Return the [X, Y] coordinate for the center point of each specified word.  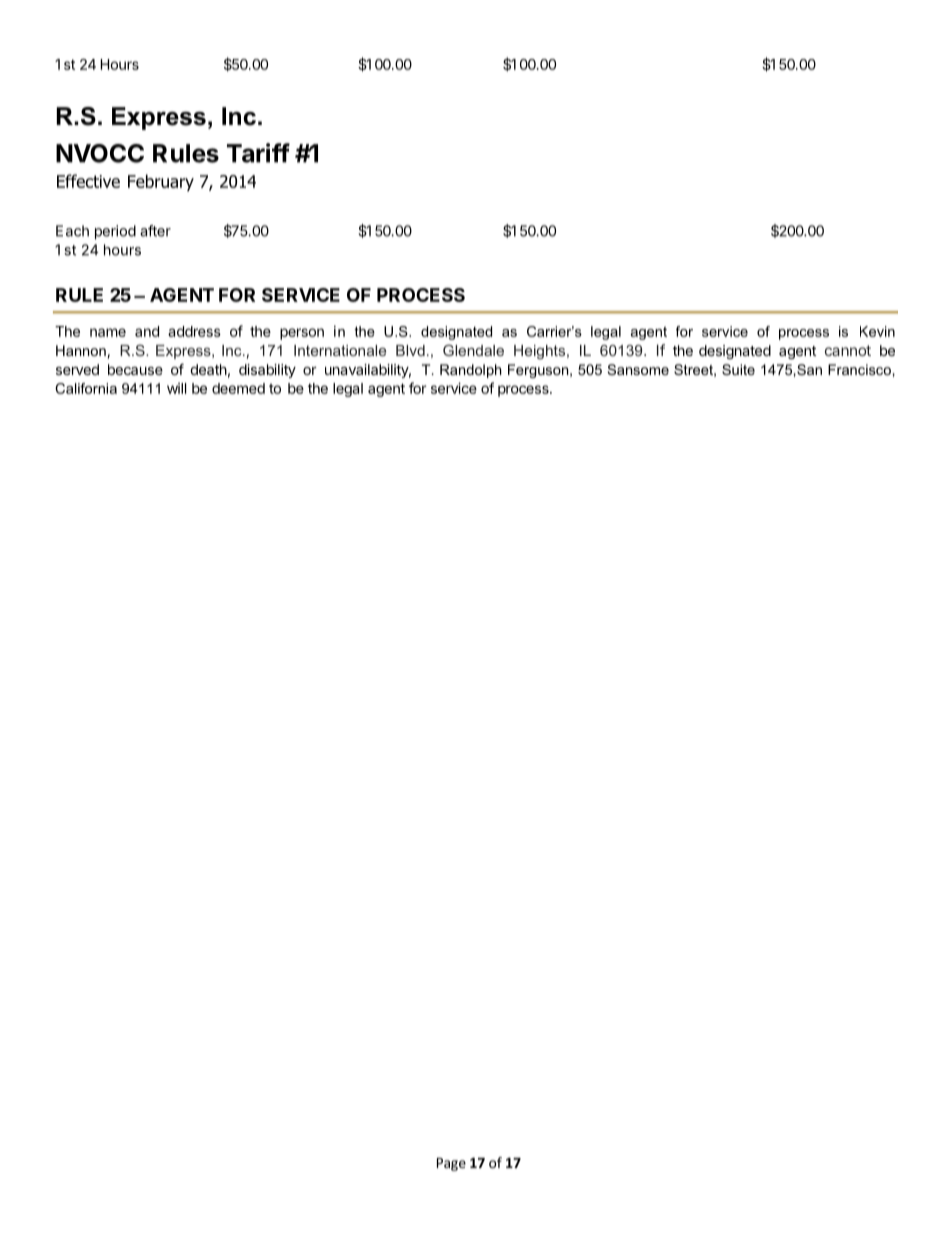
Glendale [473, 350]
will [176, 388]
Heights [541, 352]
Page [451, 1164]
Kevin [877, 331]
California [86, 388]
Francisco [859, 369]
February [161, 182]
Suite [738, 369]
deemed [238, 388]
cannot [848, 350]
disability [267, 371]
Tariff [258, 153]
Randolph [471, 371]
